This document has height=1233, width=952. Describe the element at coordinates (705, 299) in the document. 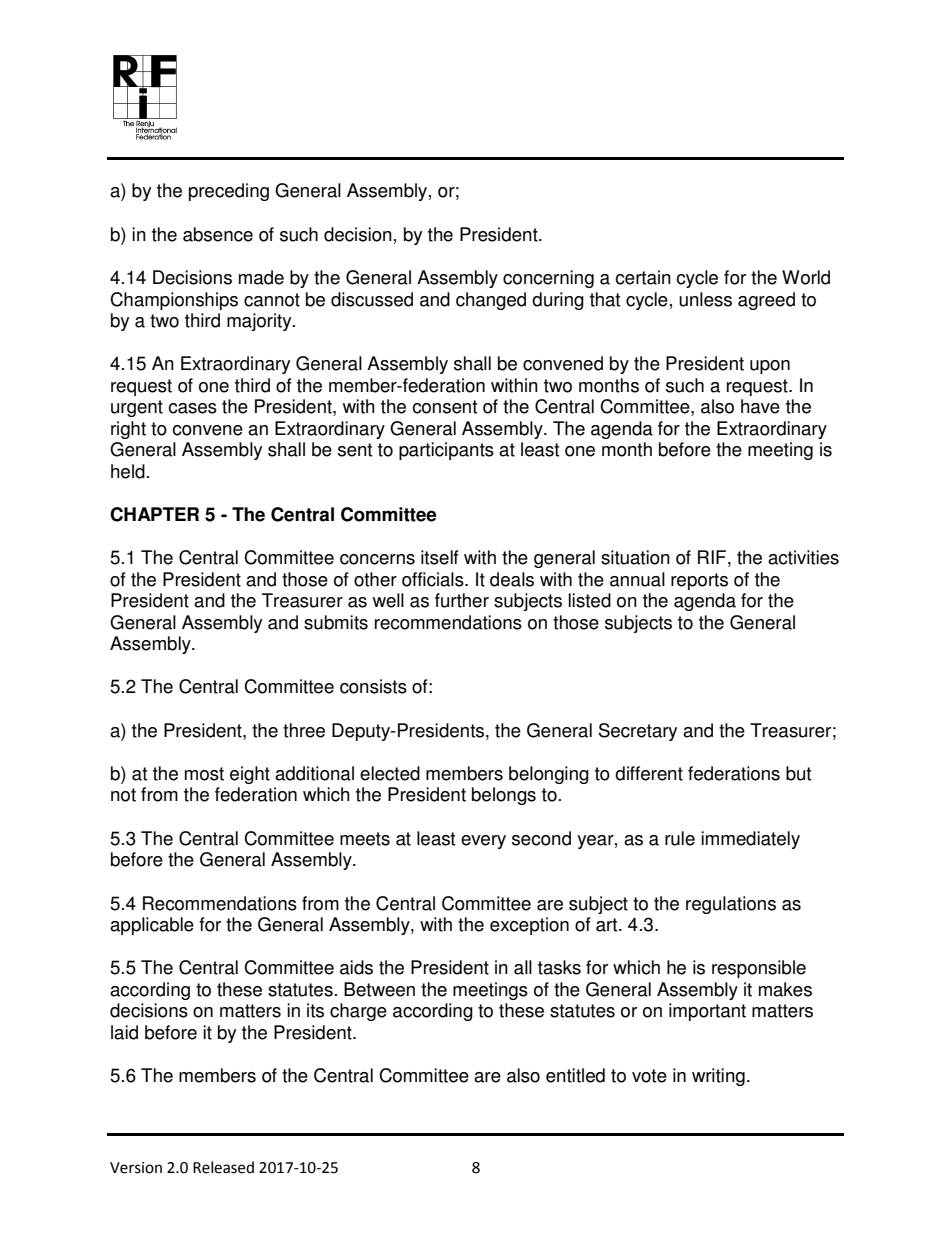

I see `unless` at that location.
